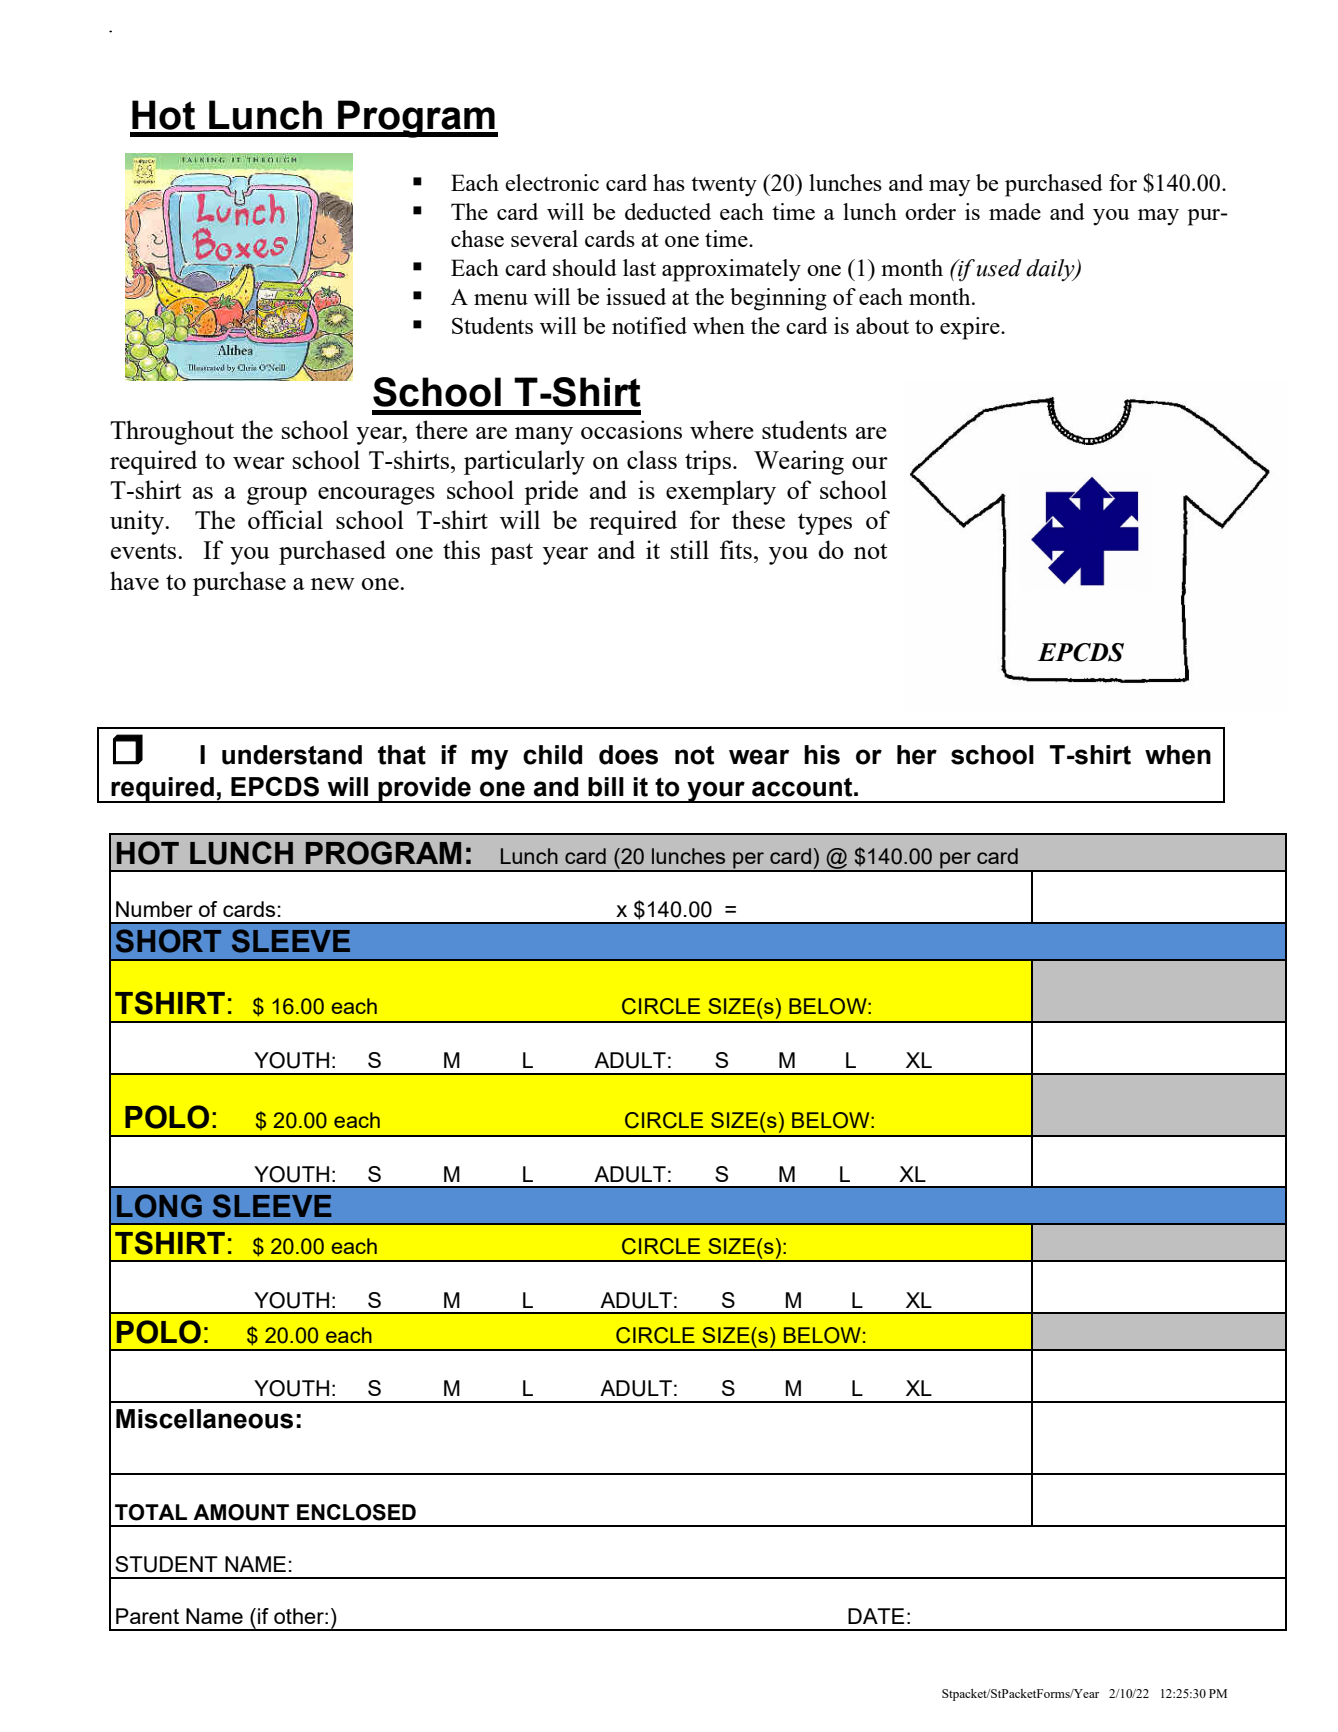 Image resolution: width=1338 pixels, height=1732 pixels. I want to click on order, so click(930, 211).
